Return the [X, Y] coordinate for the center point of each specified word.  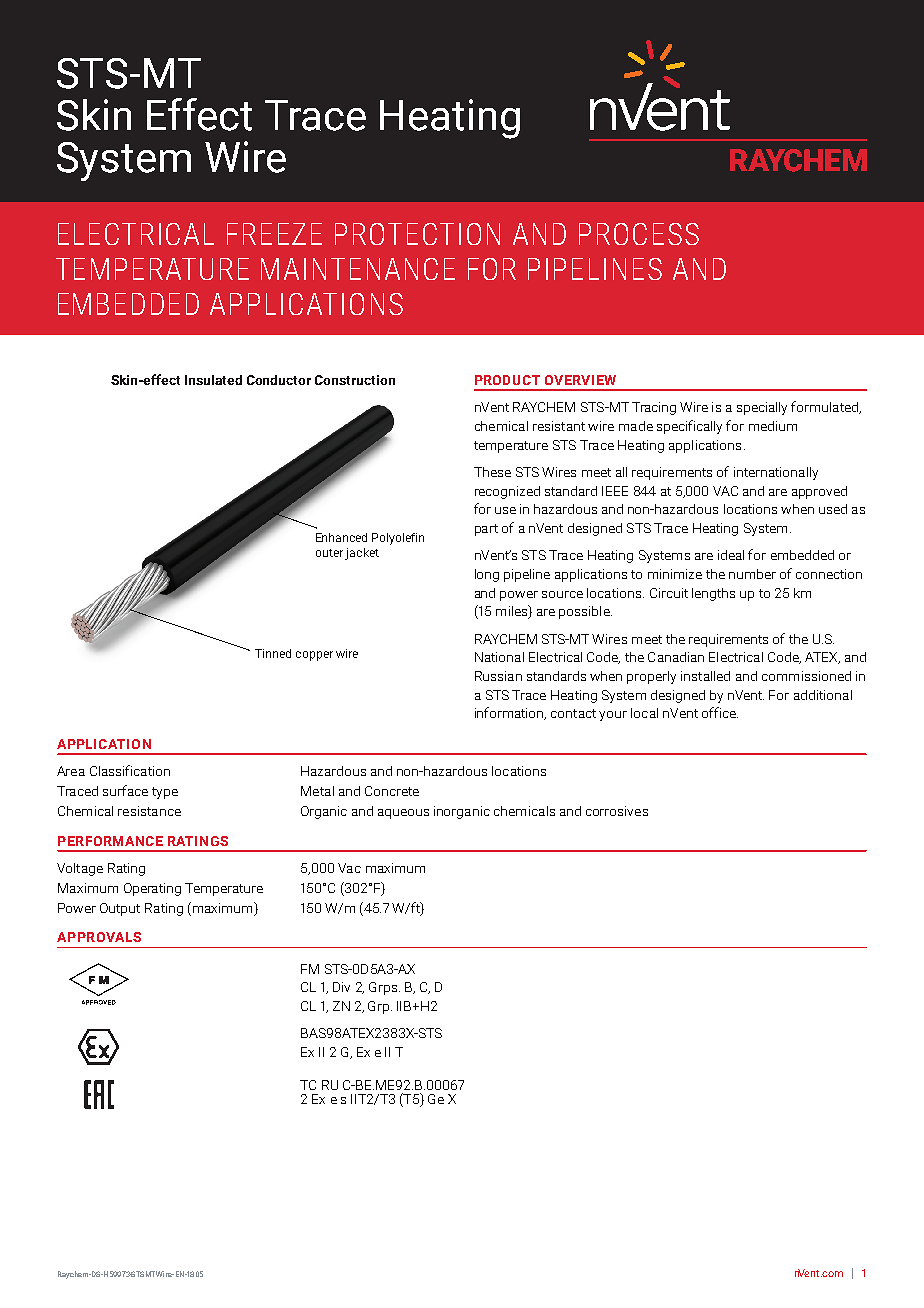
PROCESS [639, 234]
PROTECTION [417, 234]
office [720, 712]
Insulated [213, 380]
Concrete [392, 791]
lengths [713, 594]
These [492, 472]
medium [773, 426]
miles [513, 612]
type [165, 793]
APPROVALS [99, 937]
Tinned [273, 653]
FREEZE [274, 234]
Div [341, 987]
